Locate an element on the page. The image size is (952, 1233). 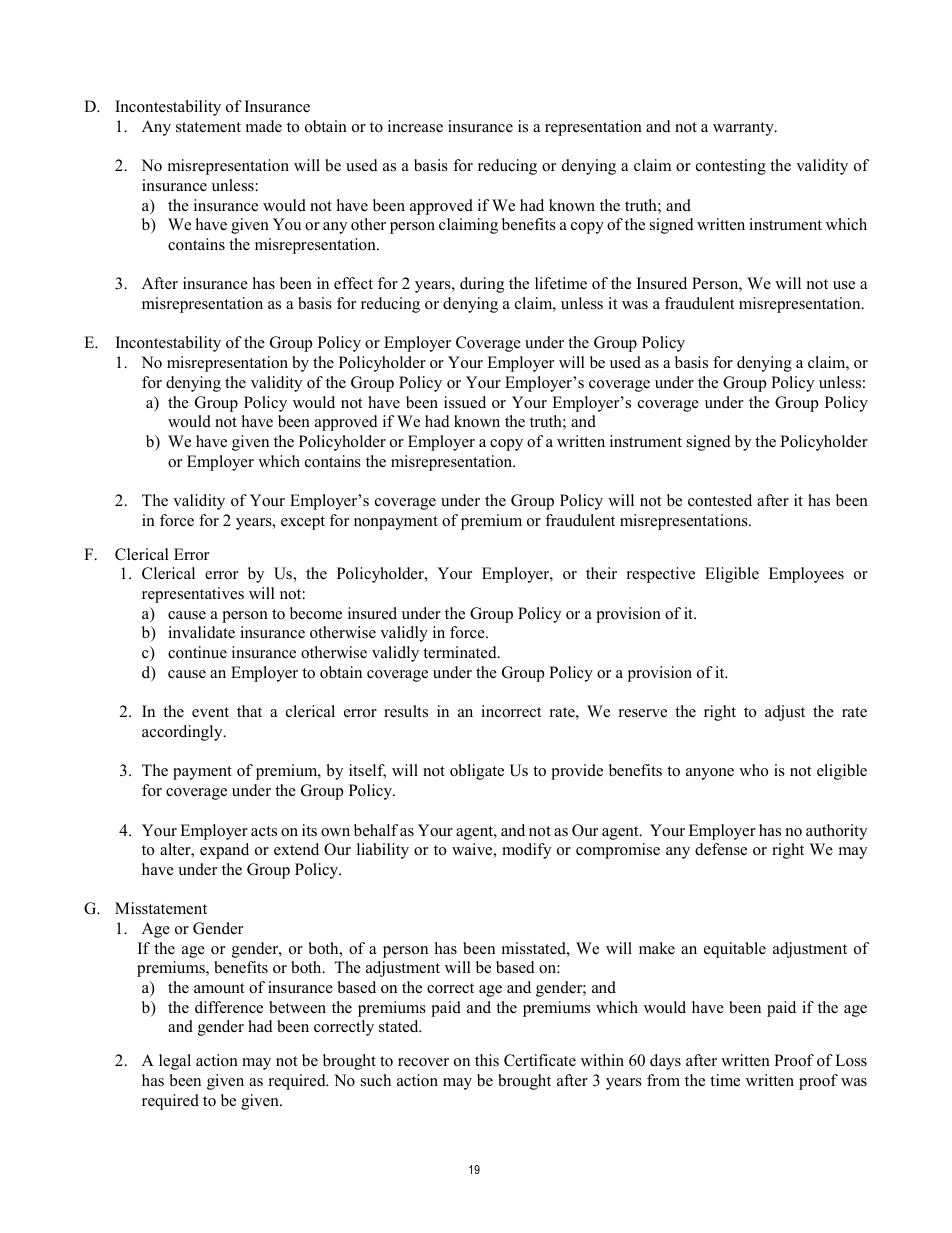
this is located at coordinates (487, 1060).
